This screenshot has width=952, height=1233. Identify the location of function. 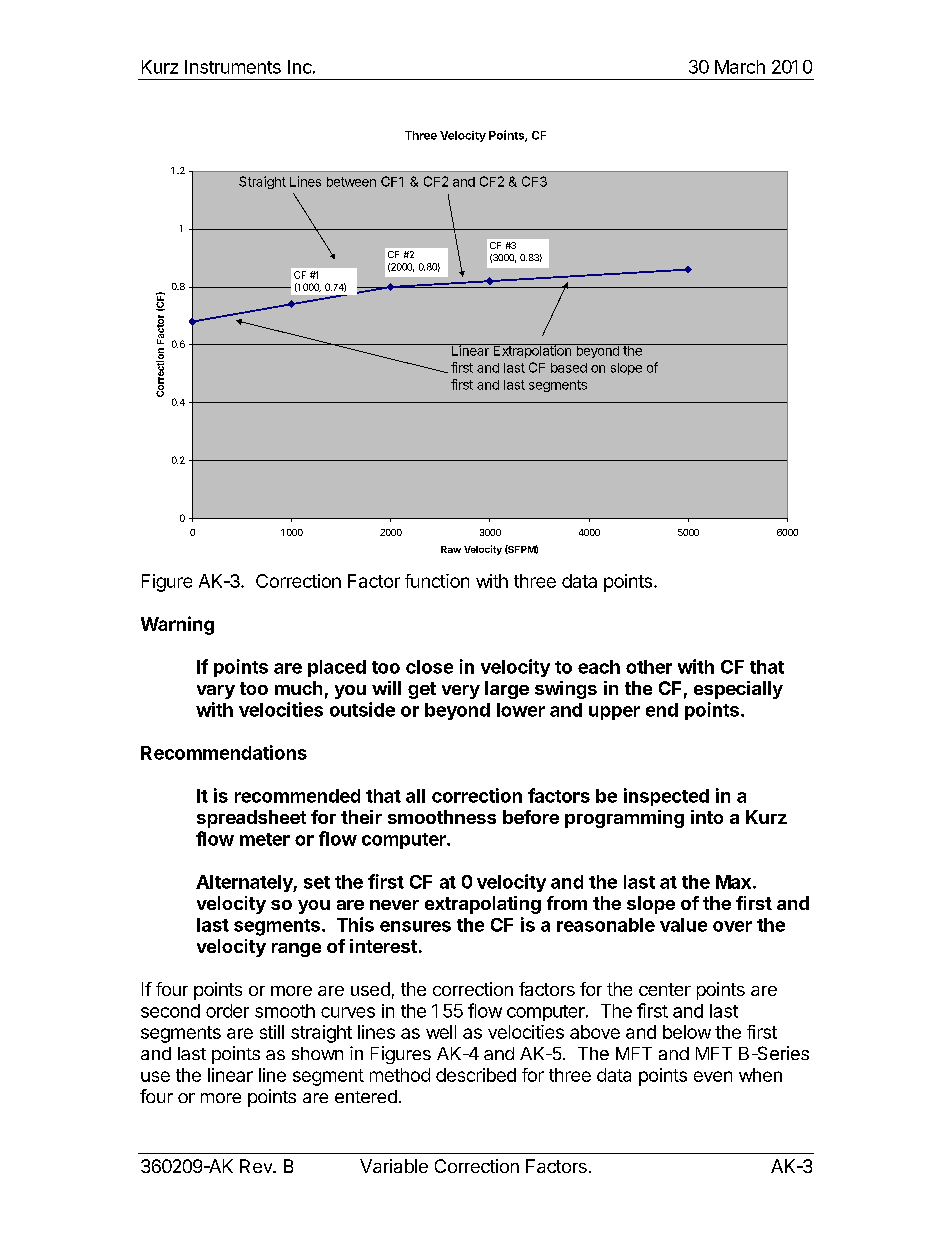
(437, 581).
